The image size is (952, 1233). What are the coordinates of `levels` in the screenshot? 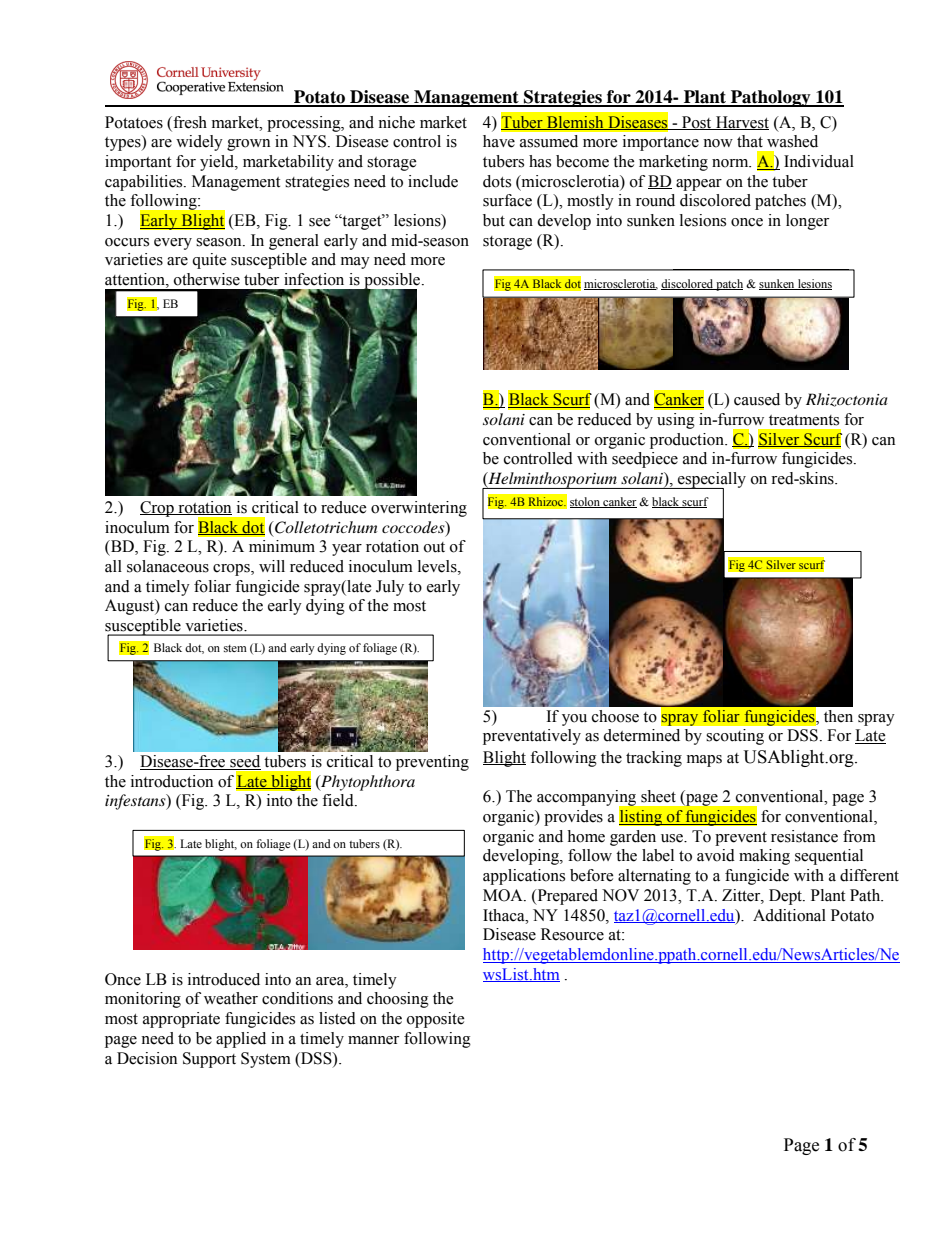 It's located at (438, 566).
